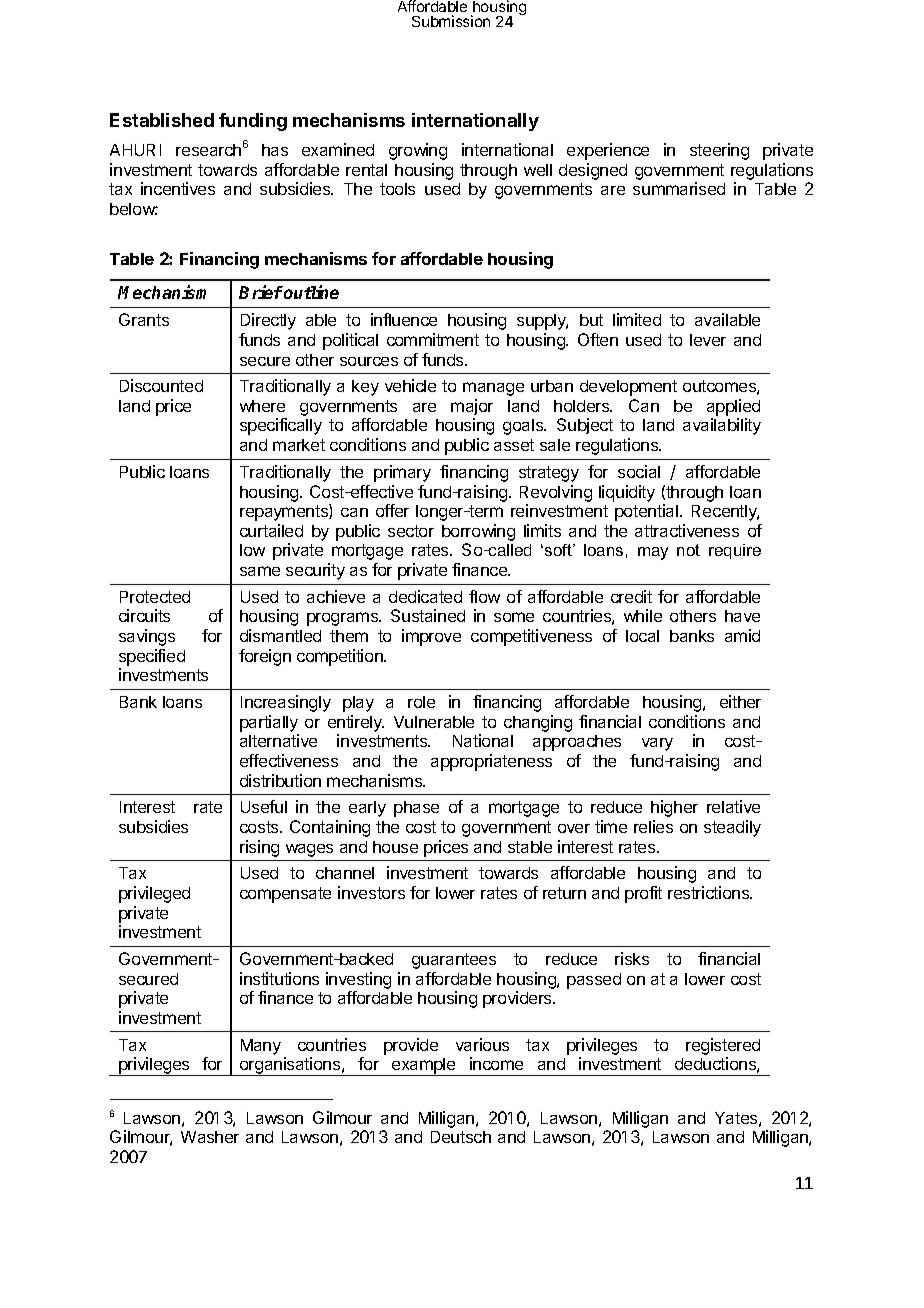  Describe the element at coordinates (637, 319) in the page. I see `limited` at that location.
